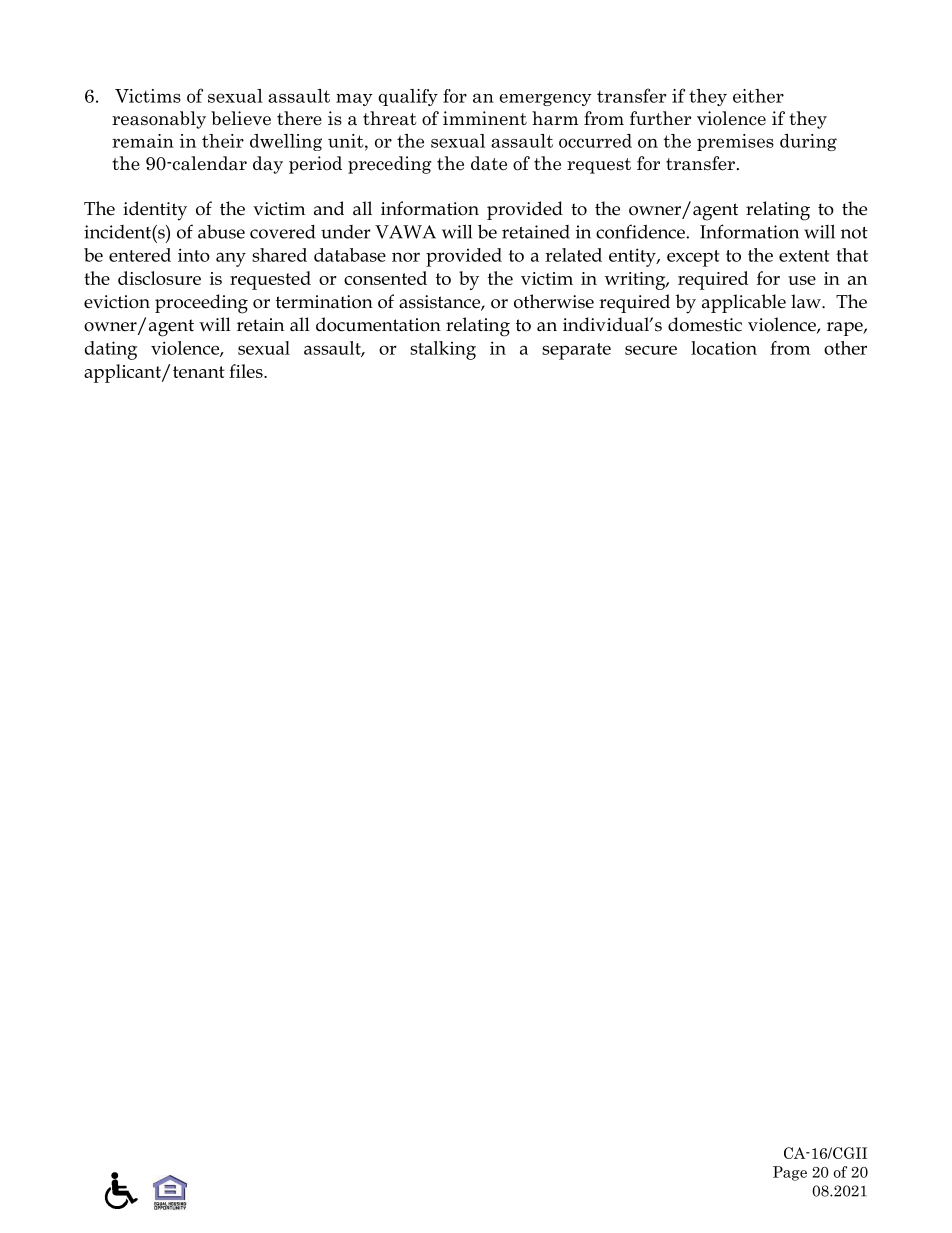  Describe the element at coordinates (485, 118) in the screenshot. I see `imminent` at that location.
